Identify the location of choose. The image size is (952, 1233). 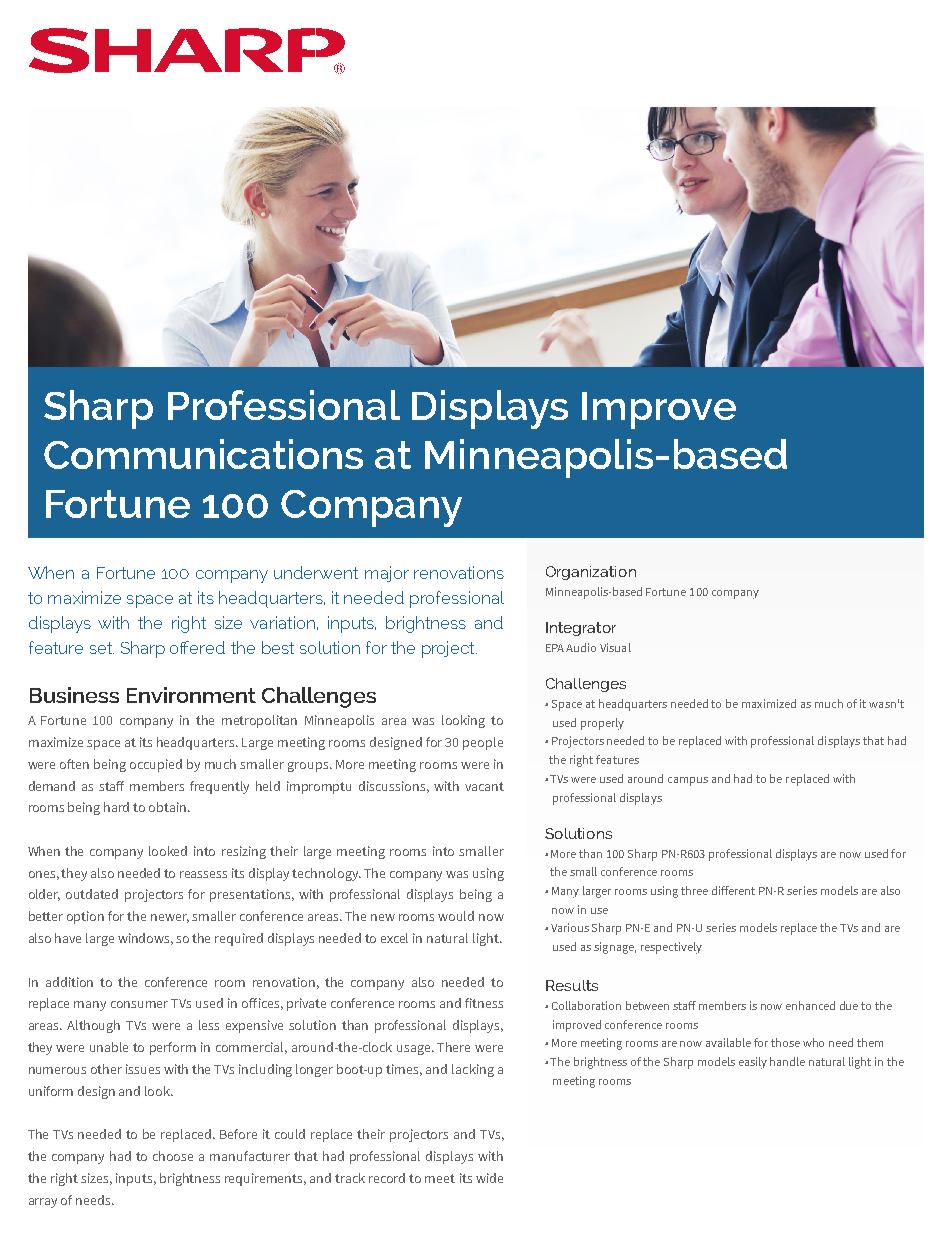
(173, 1156).
